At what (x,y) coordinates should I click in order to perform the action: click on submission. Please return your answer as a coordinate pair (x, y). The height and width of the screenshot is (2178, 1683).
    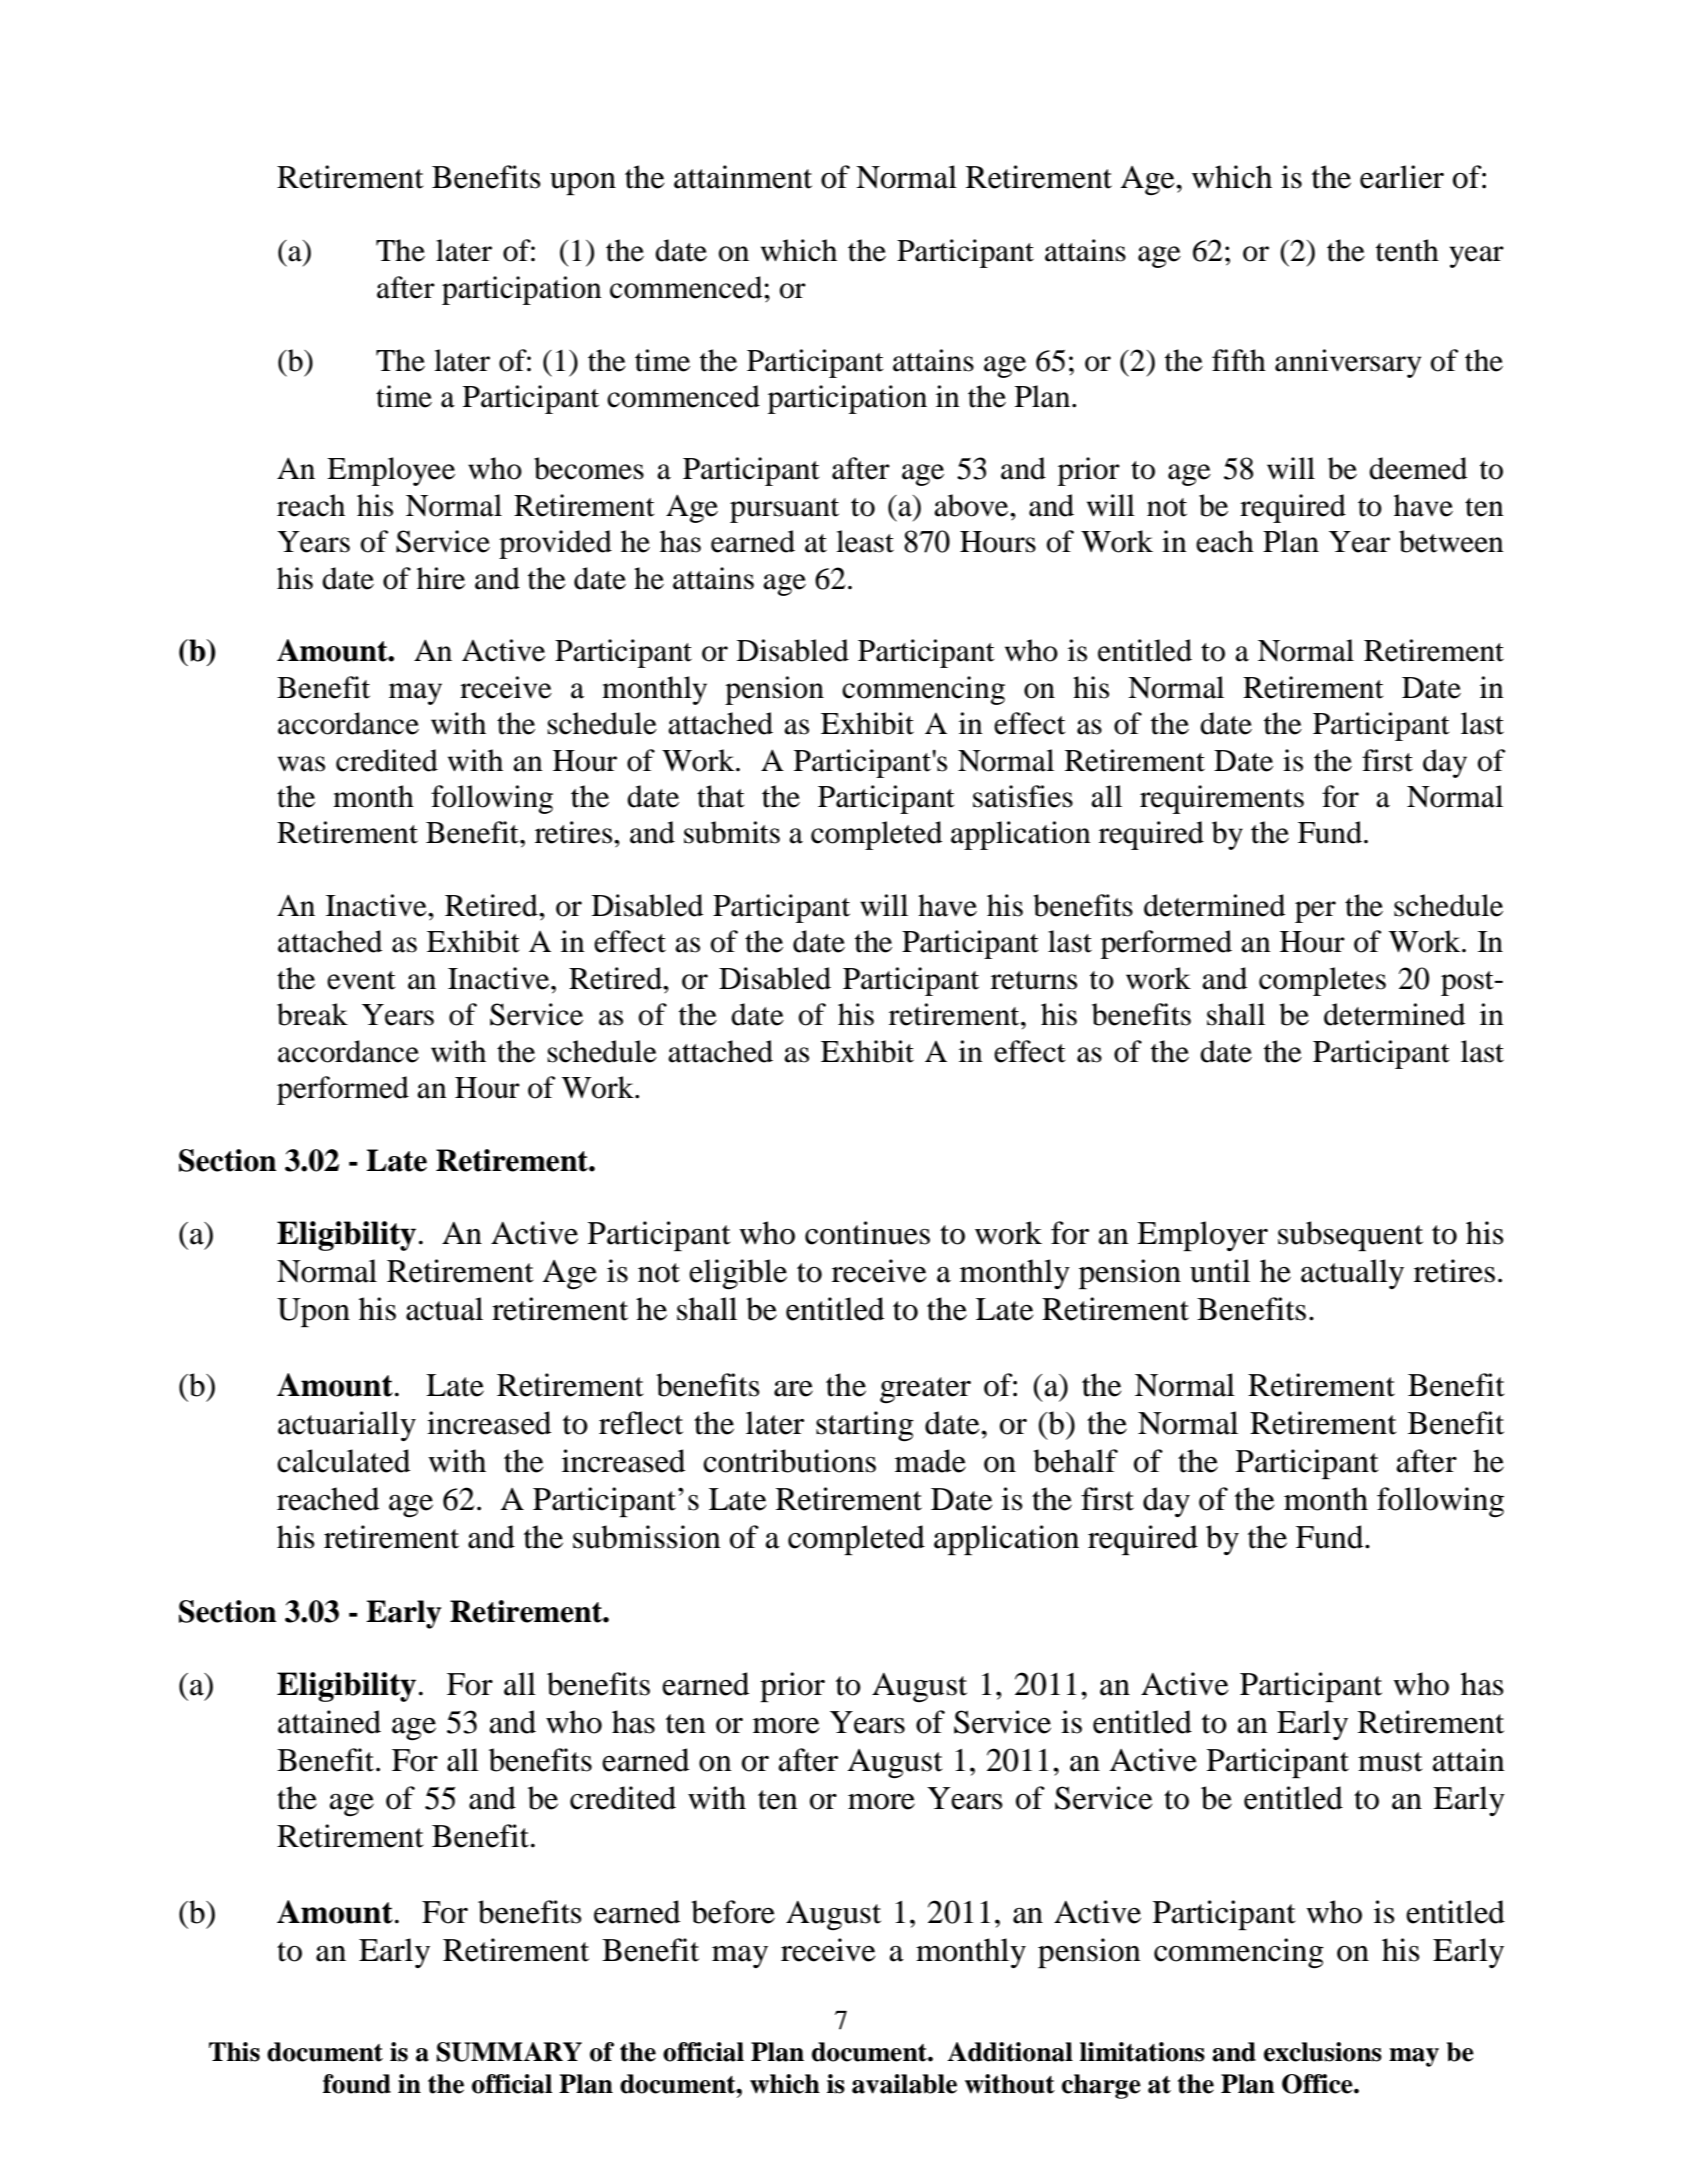
    Looking at the image, I should click on (647, 1537).
